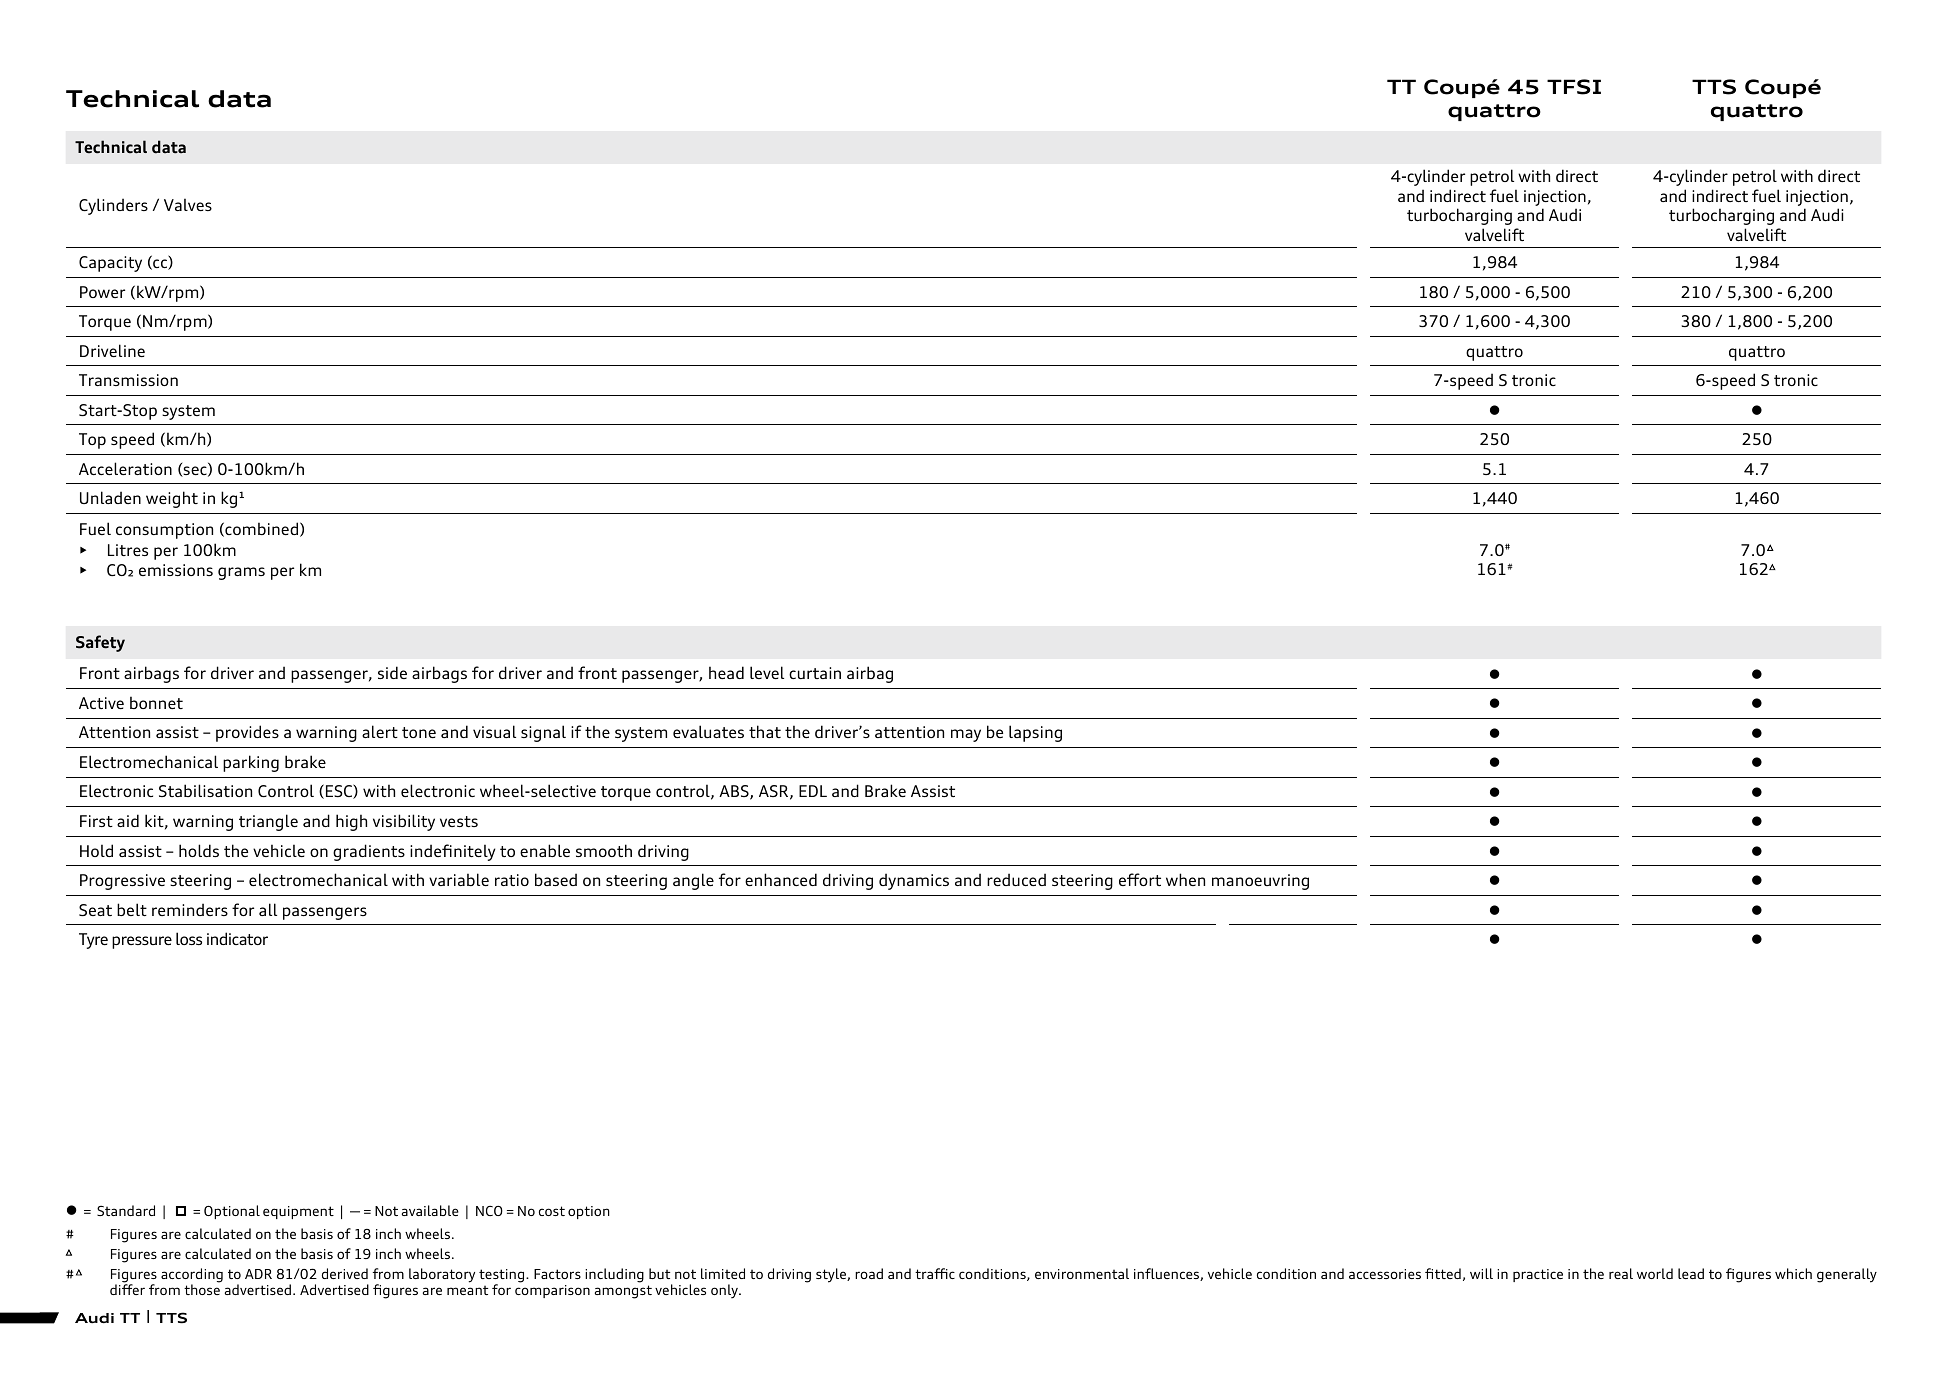 Image resolution: width=1947 pixels, height=1377 pixels. What do you see at coordinates (1621, 1273) in the document?
I see `real` at bounding box center [1621, 1273].
